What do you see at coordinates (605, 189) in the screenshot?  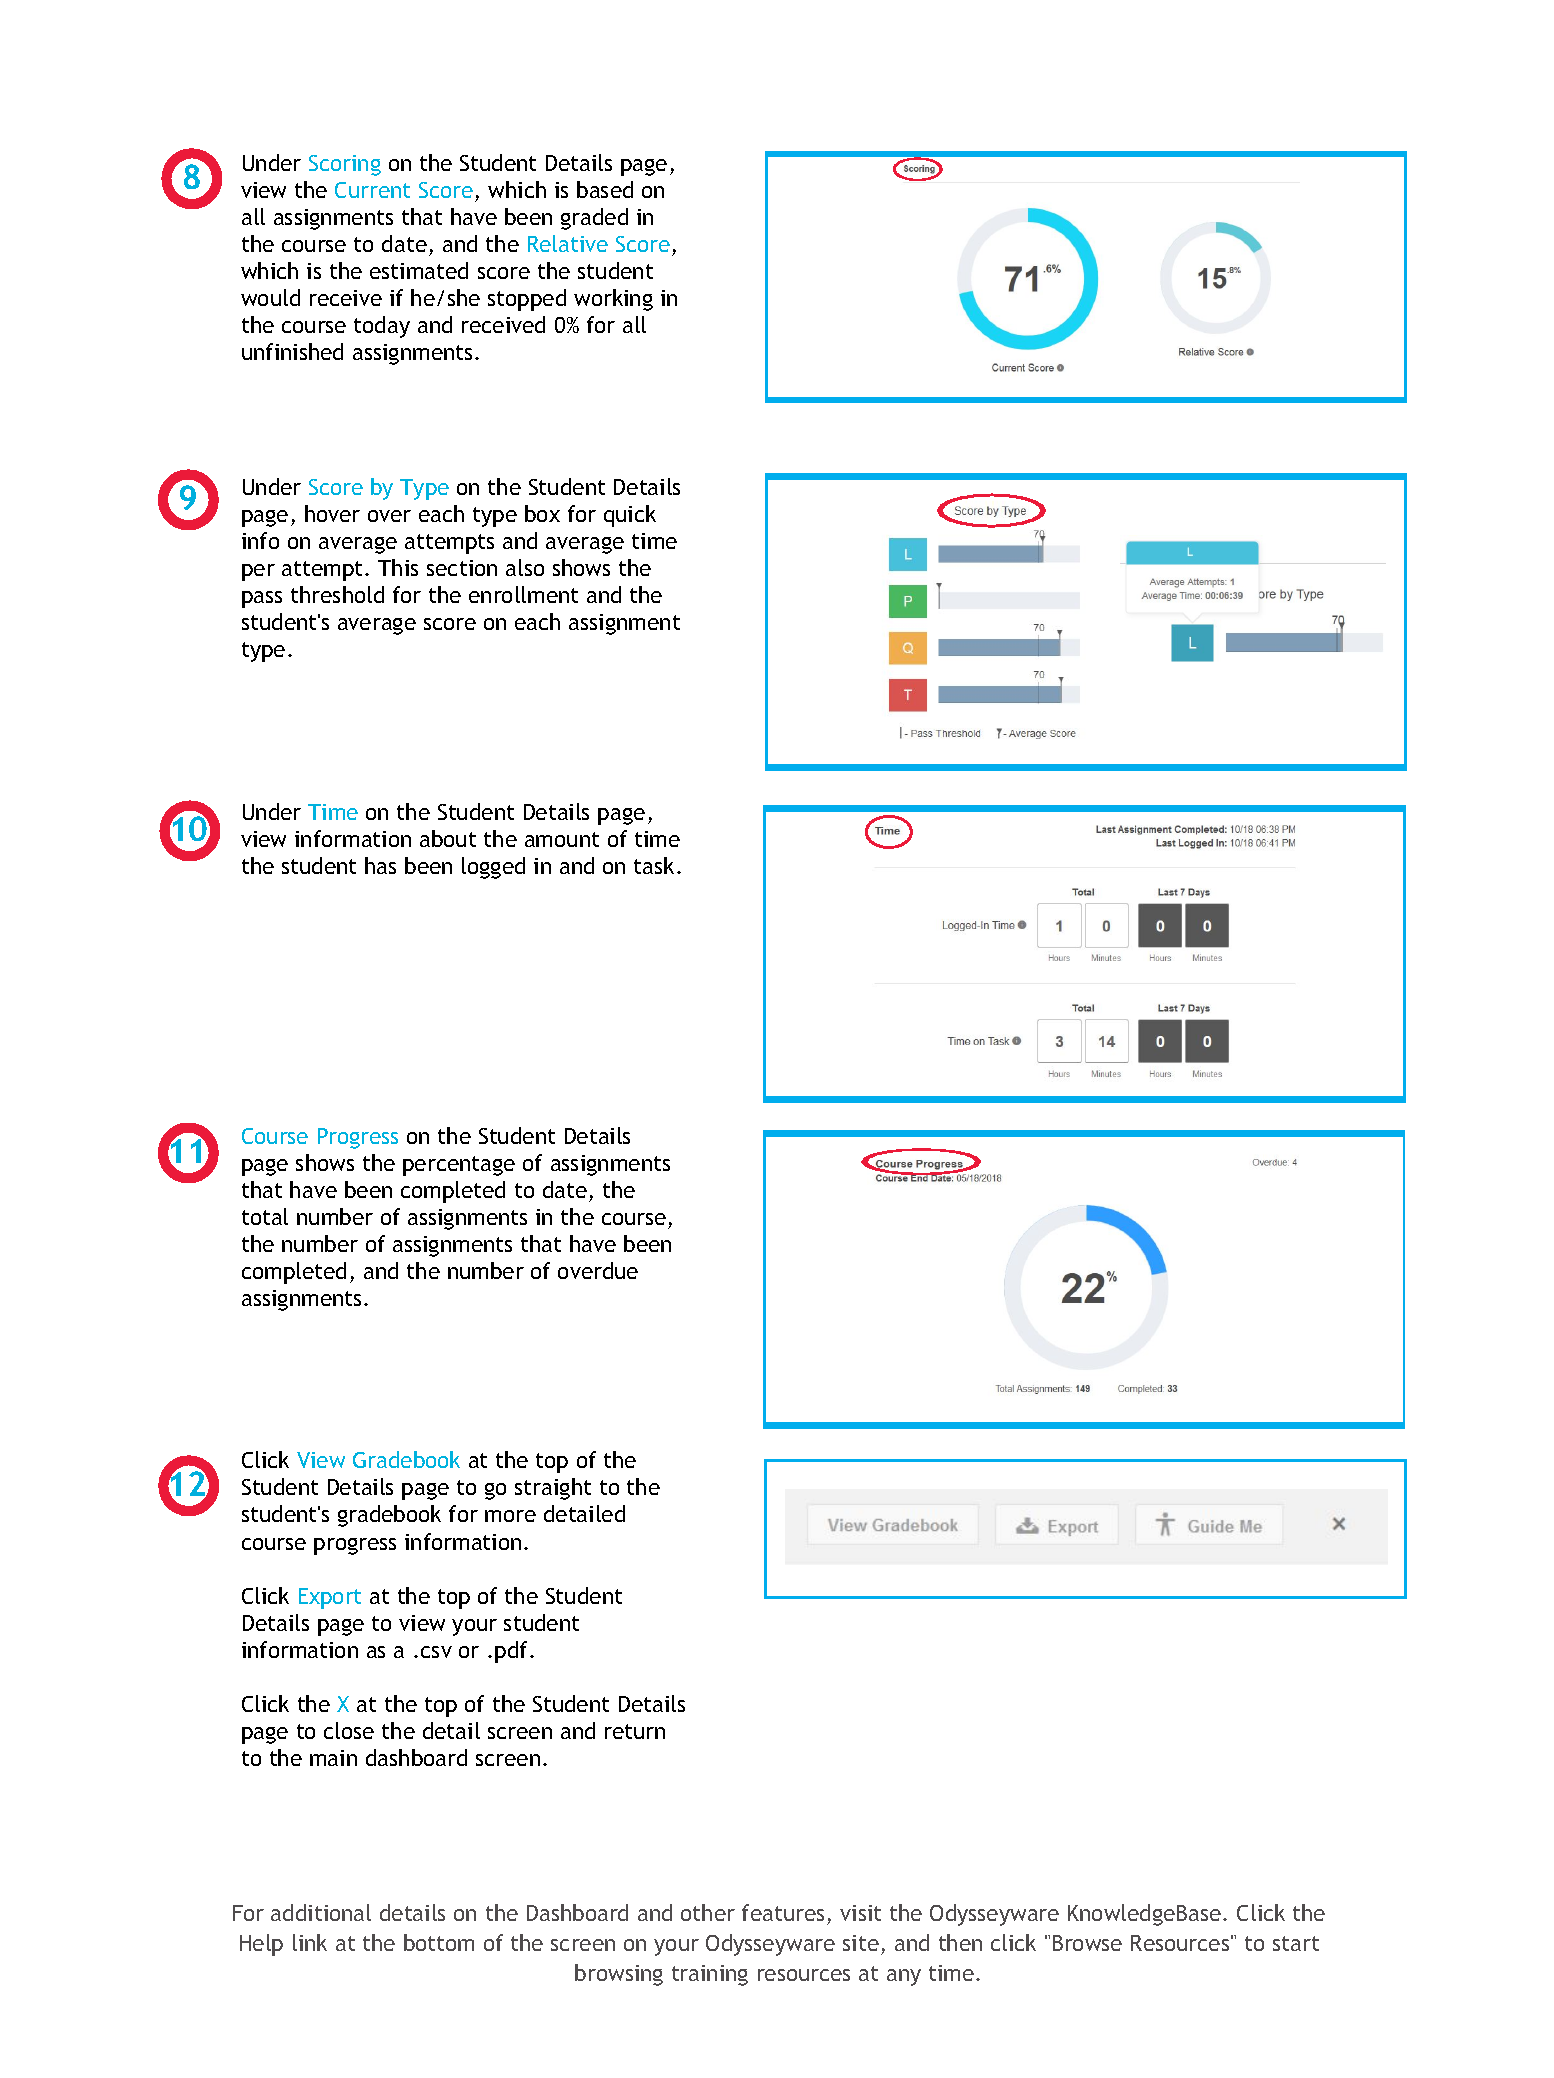 I see `based` at bounding box center [605, 189].
